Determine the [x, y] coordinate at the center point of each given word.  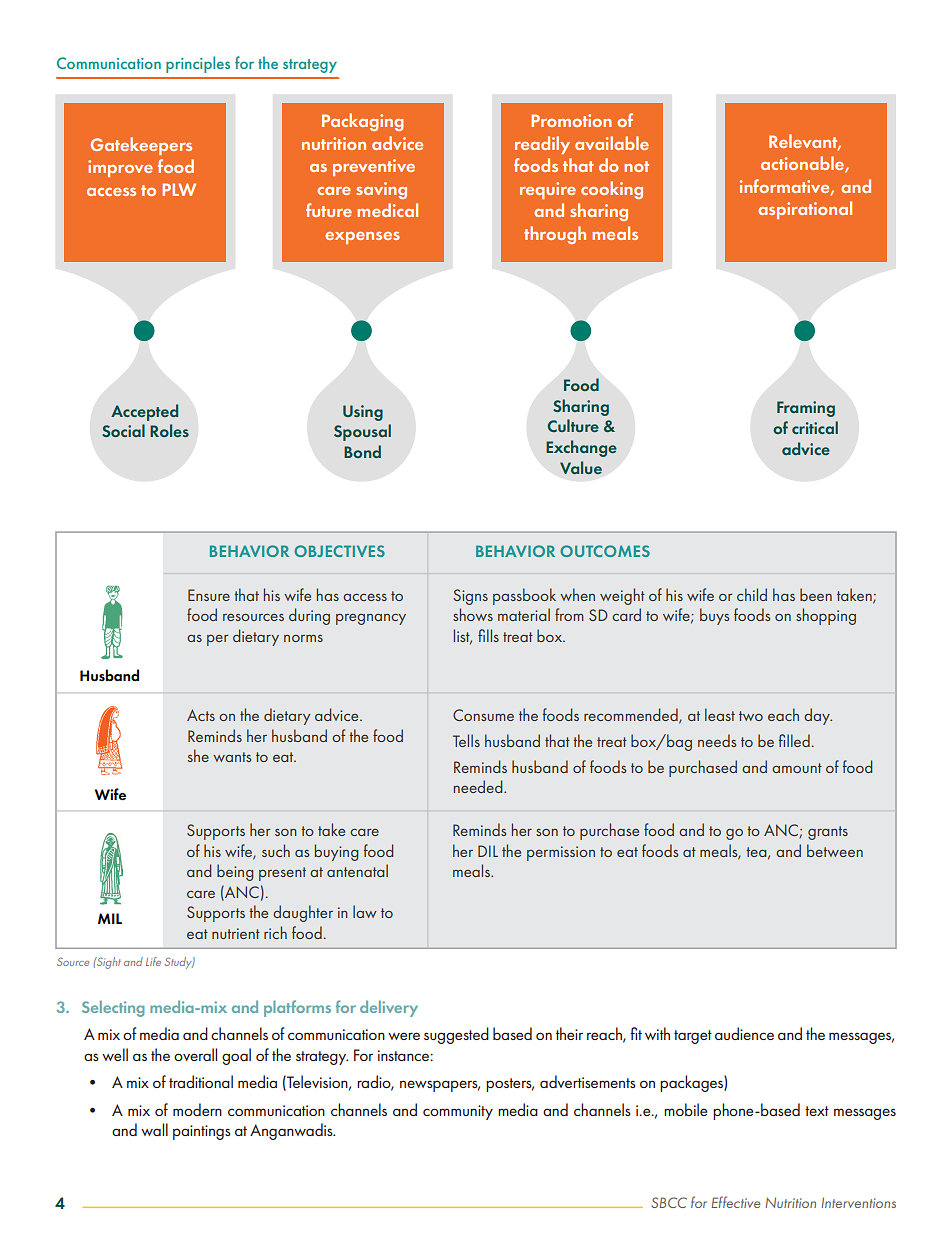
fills [488, 635]
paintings [202, 1132]
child [752, 594]
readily [542, 145]
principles [198, 64]
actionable [803, 164]
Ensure [209, 595]
